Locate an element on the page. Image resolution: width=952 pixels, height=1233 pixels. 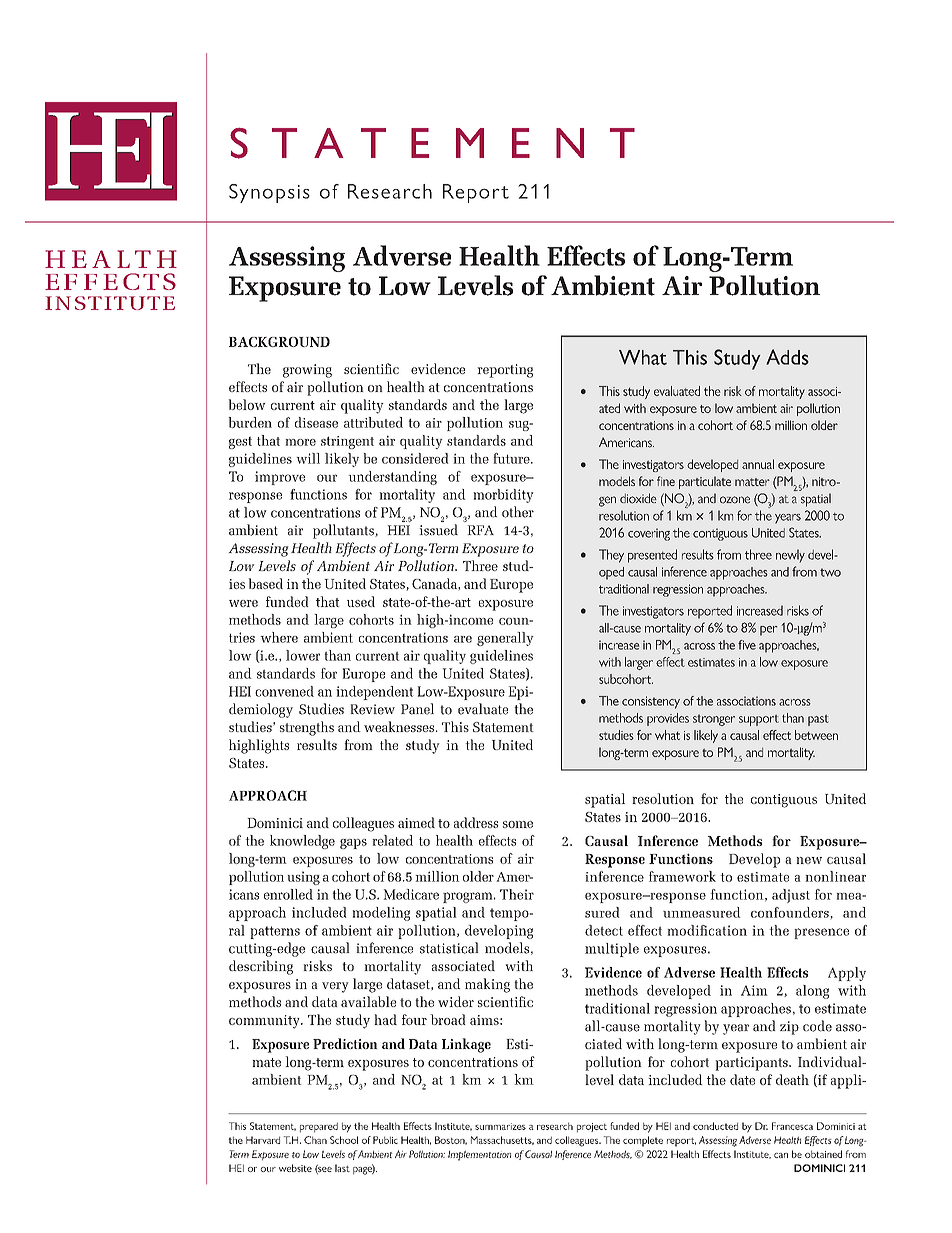
generally is located at coordinates (505, 639).
